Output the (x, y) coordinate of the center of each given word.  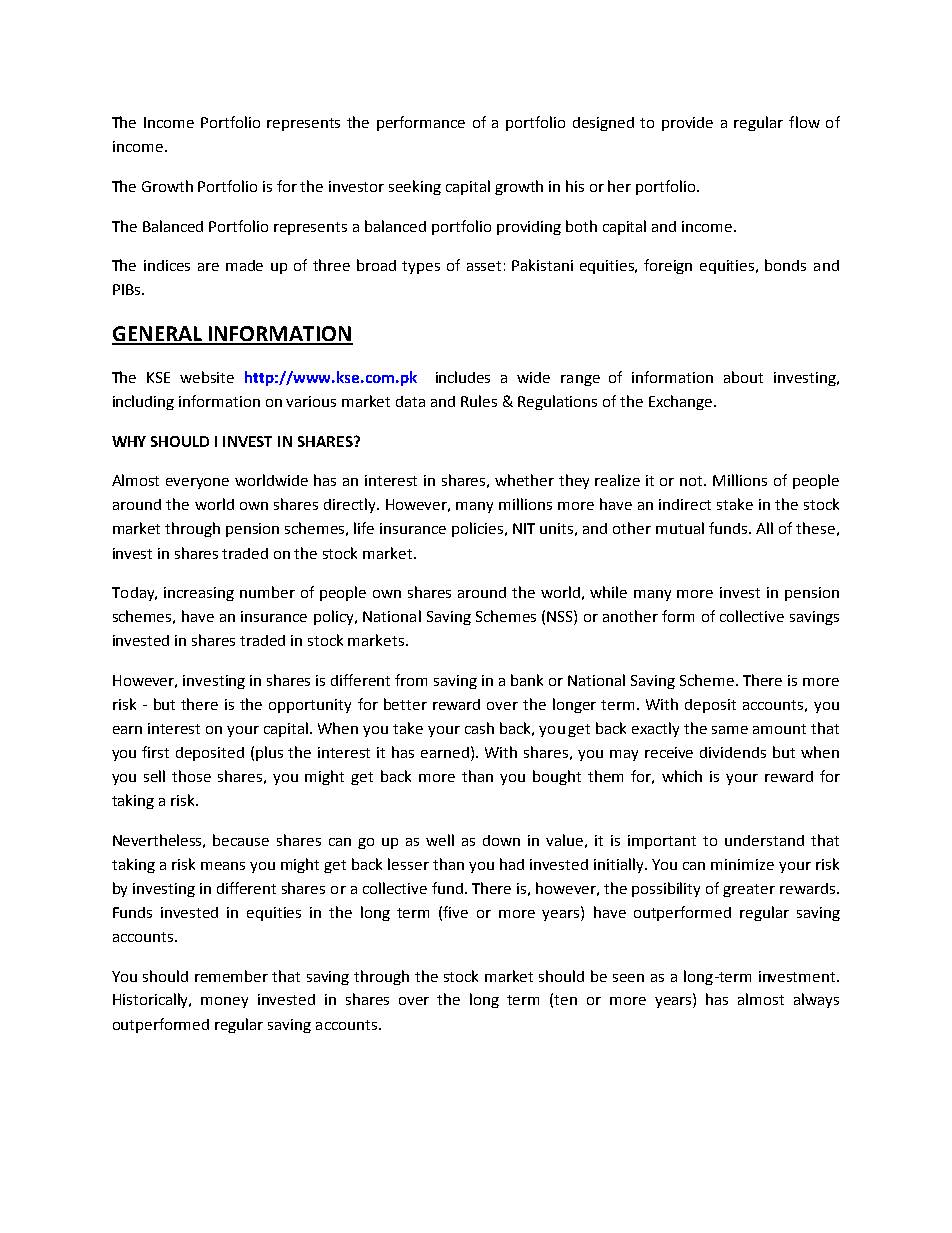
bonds (785, 265)
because (241, 840)
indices (167, 265)
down (501, 840)
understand (764, 840)
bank (527, 680)
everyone (197, 483)
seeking (415, 187)
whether (524, 480)
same (730, 730)
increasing (199, 594)
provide (687, 124)
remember (231, 976)
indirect (685, 504)
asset (484, 266)
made (244, 265)
